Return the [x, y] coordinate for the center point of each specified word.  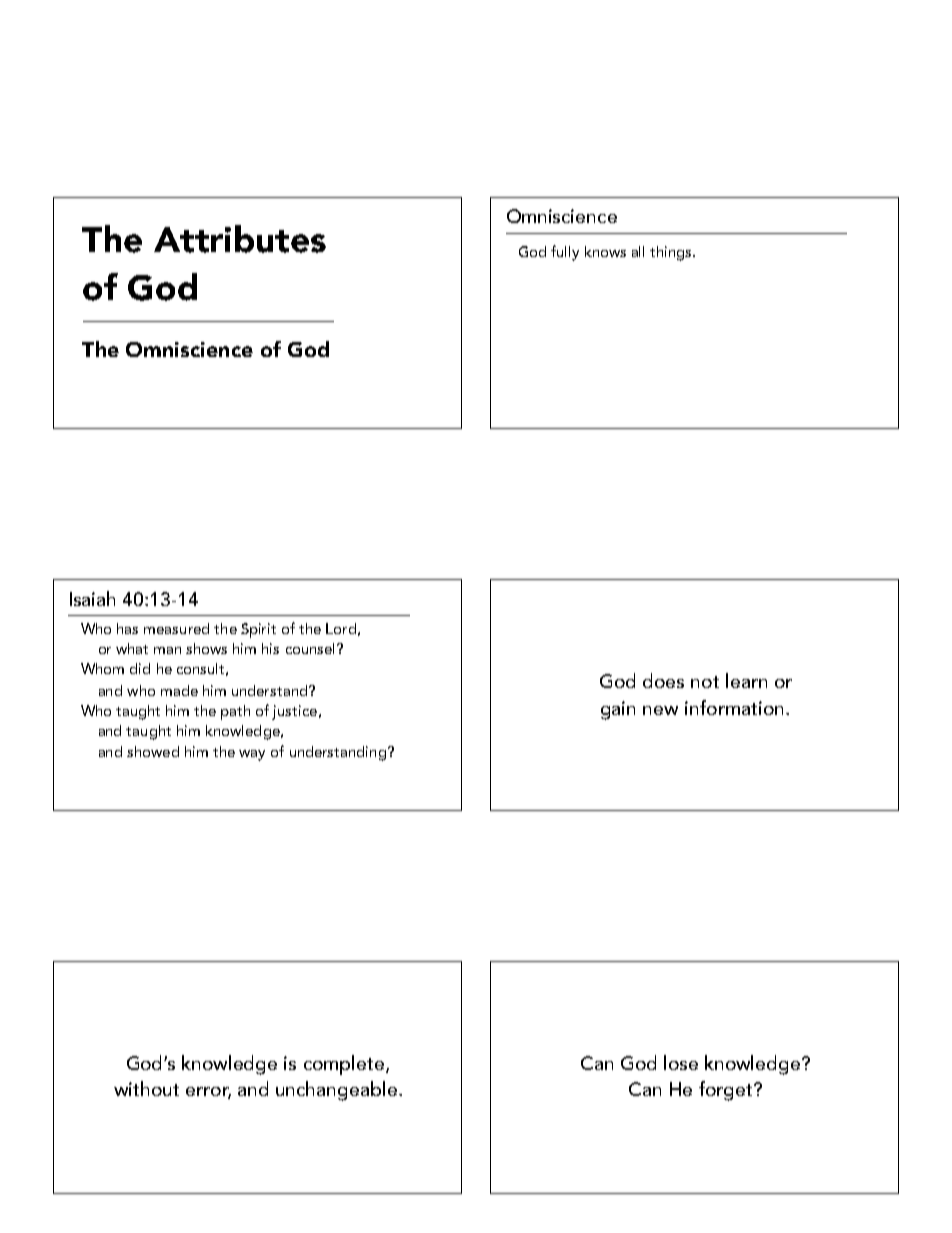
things [672, 253]
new [660, 710]
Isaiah [92, 598]
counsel [310, 648]
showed [153, 751]
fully [565, 253]
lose [681, 1062]
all [638, 251]
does [663, 680]
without [146, 1088]
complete [345, 1065]
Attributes [240, 239]
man [167, 650]
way [252, 755]
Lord [341, 628]
